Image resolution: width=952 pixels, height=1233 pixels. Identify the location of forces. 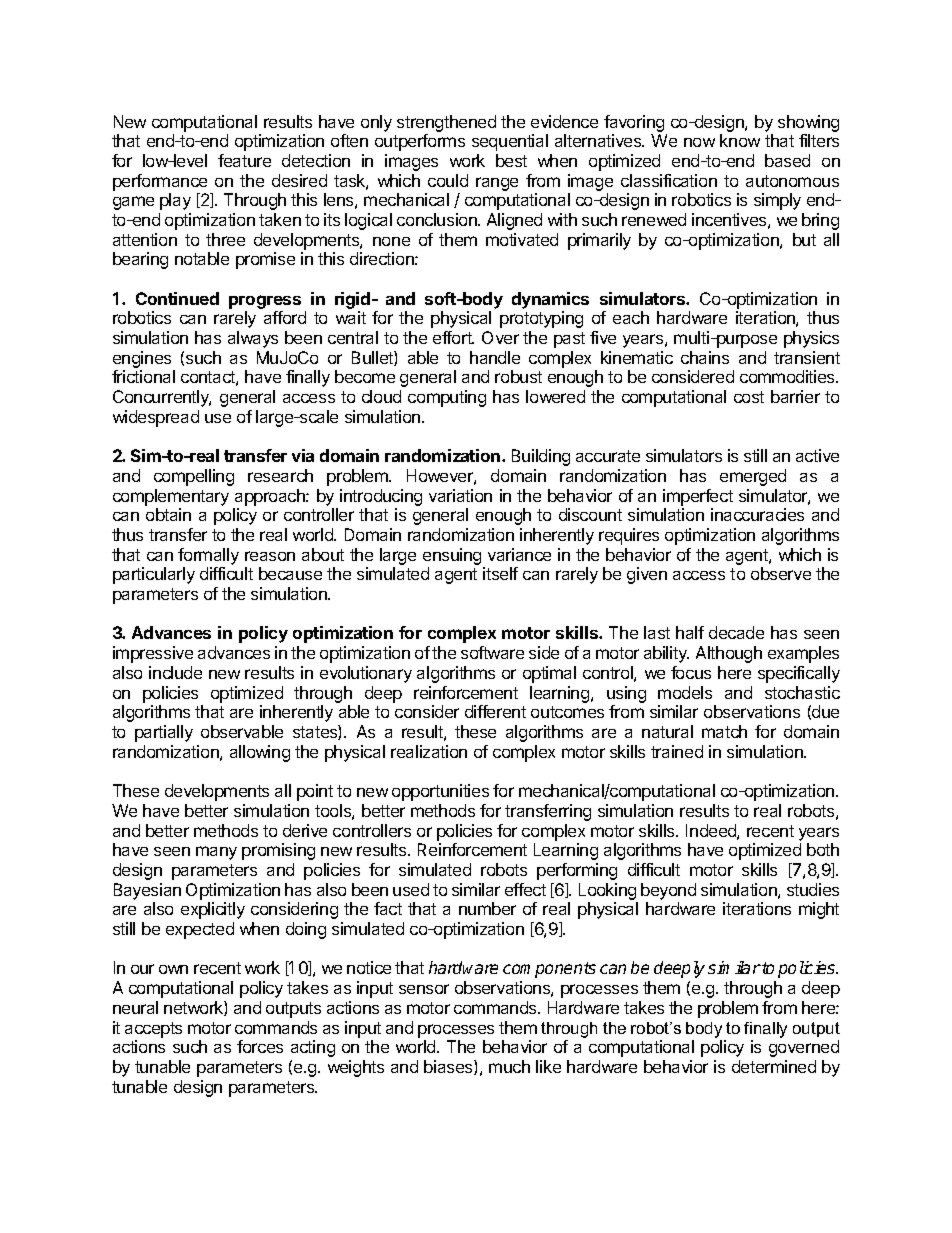
(260, 1046).
